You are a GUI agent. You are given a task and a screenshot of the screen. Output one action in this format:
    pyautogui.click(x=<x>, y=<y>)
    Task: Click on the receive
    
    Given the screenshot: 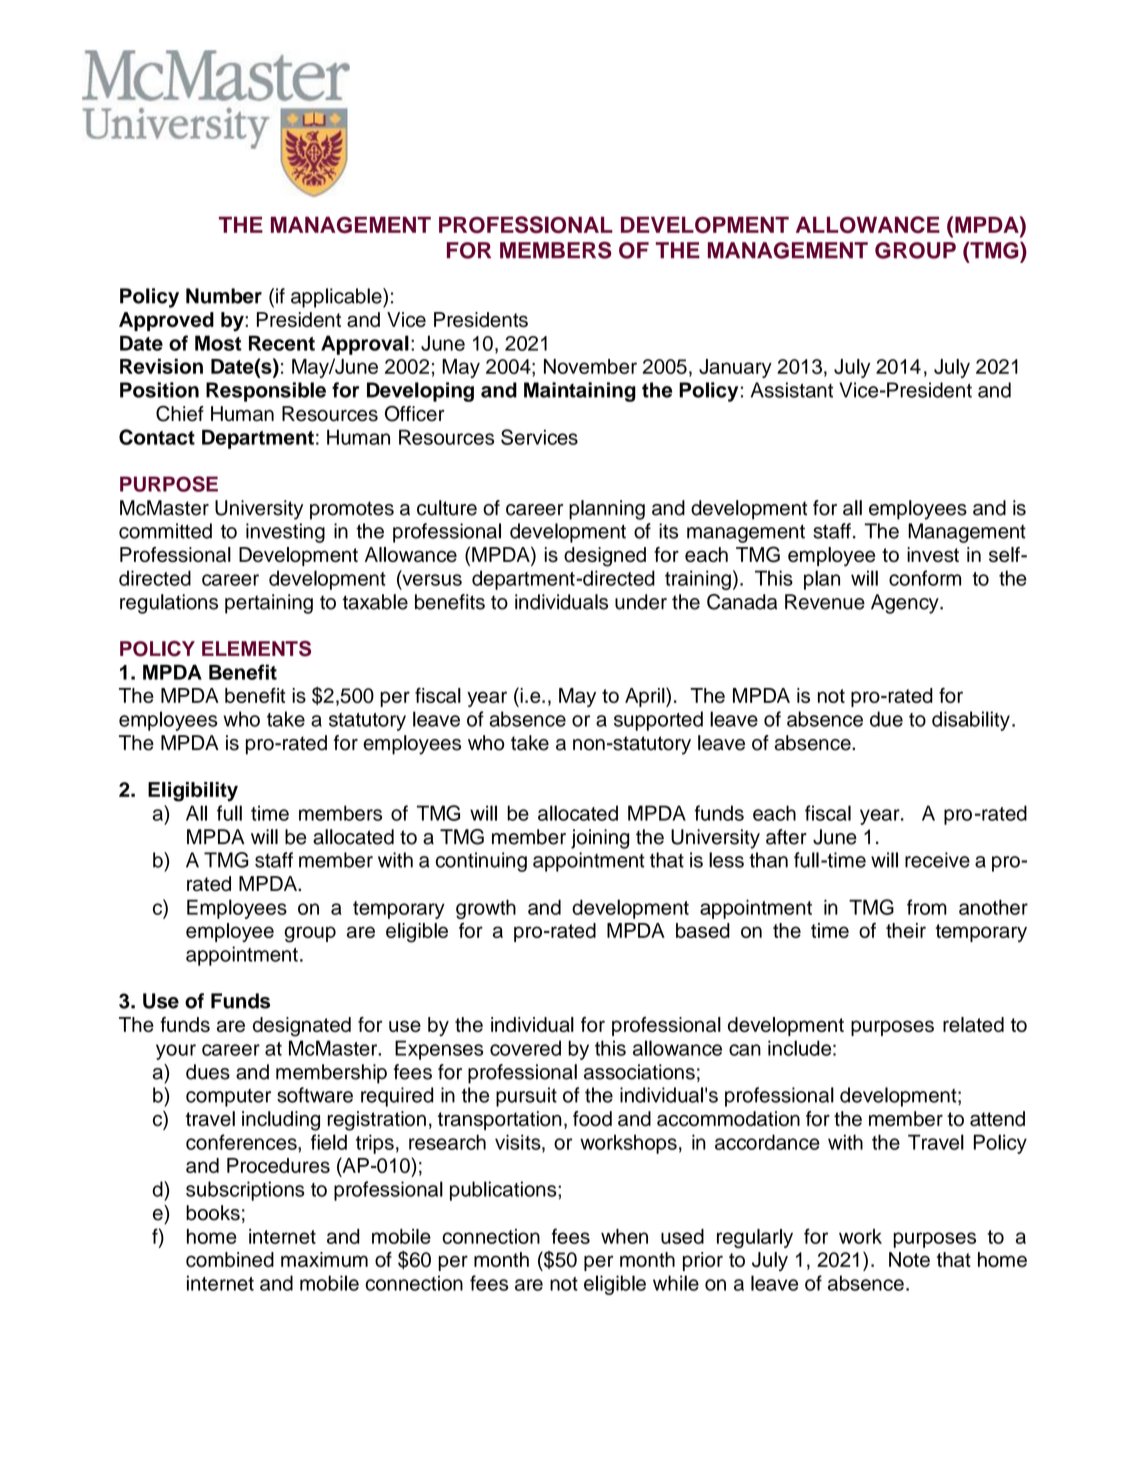 What is the action you would take?
    pyautogui.click(x=937, y=860)
